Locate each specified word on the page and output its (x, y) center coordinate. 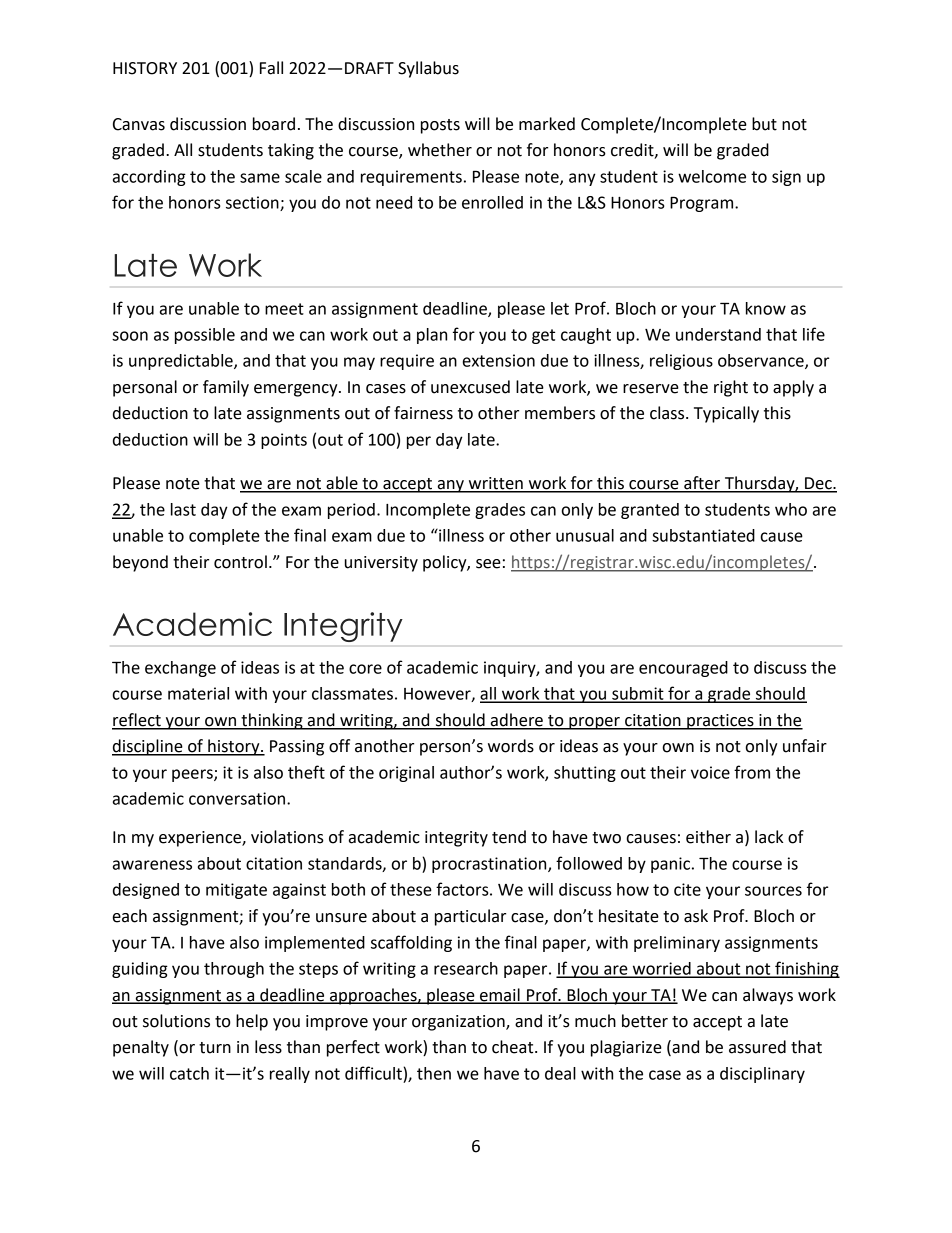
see (488, 564)
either (708, 837)
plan (432, 336)
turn (215, 1048)
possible (205, 336)
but (764, 124)
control (240, 562)
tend (509, 837)
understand (718, 334)
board (274, 124)
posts (440, 126)
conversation (238, 798)
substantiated (703, 535)
